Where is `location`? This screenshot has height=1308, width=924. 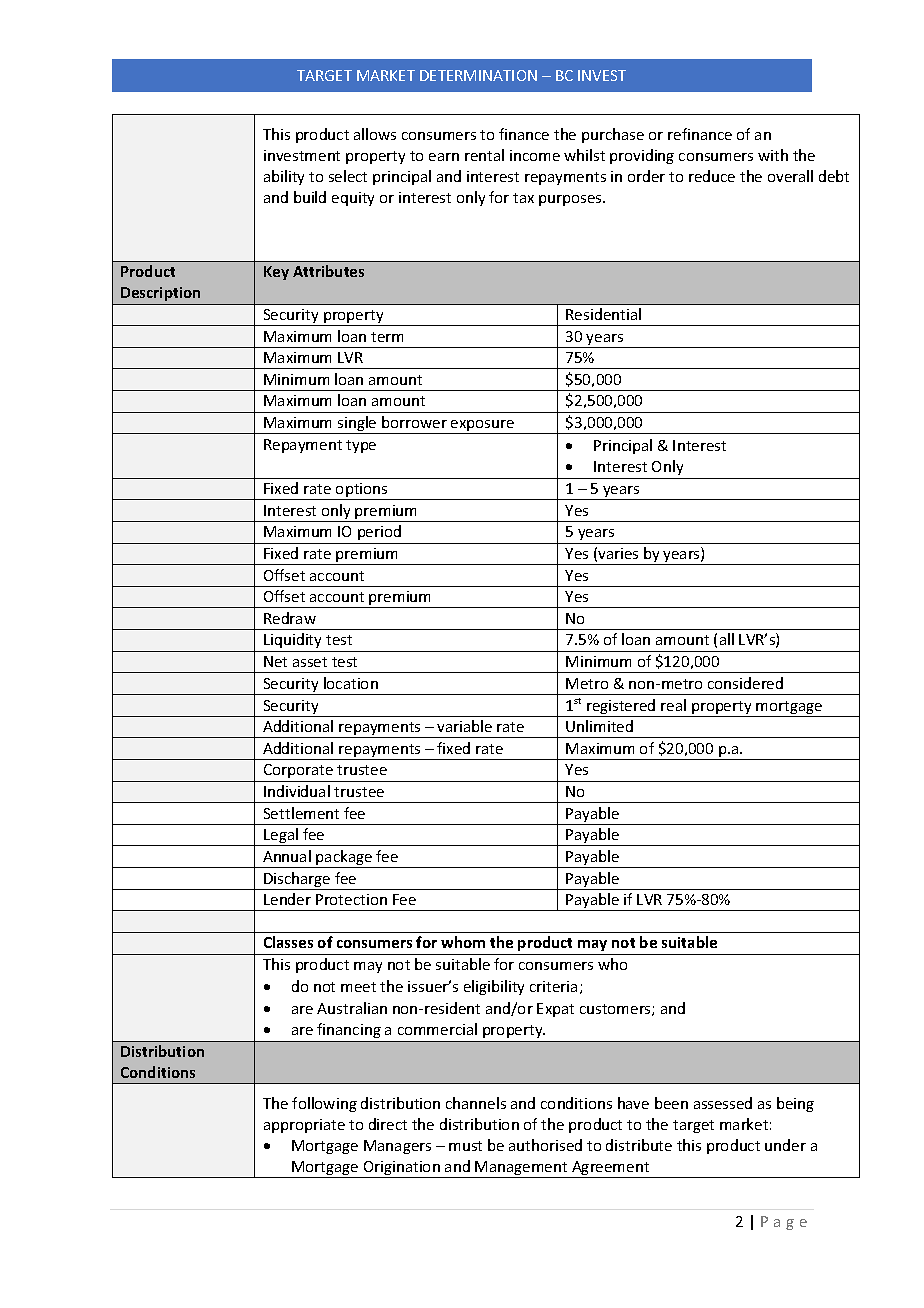 location is located at coordinates (351, 683).
